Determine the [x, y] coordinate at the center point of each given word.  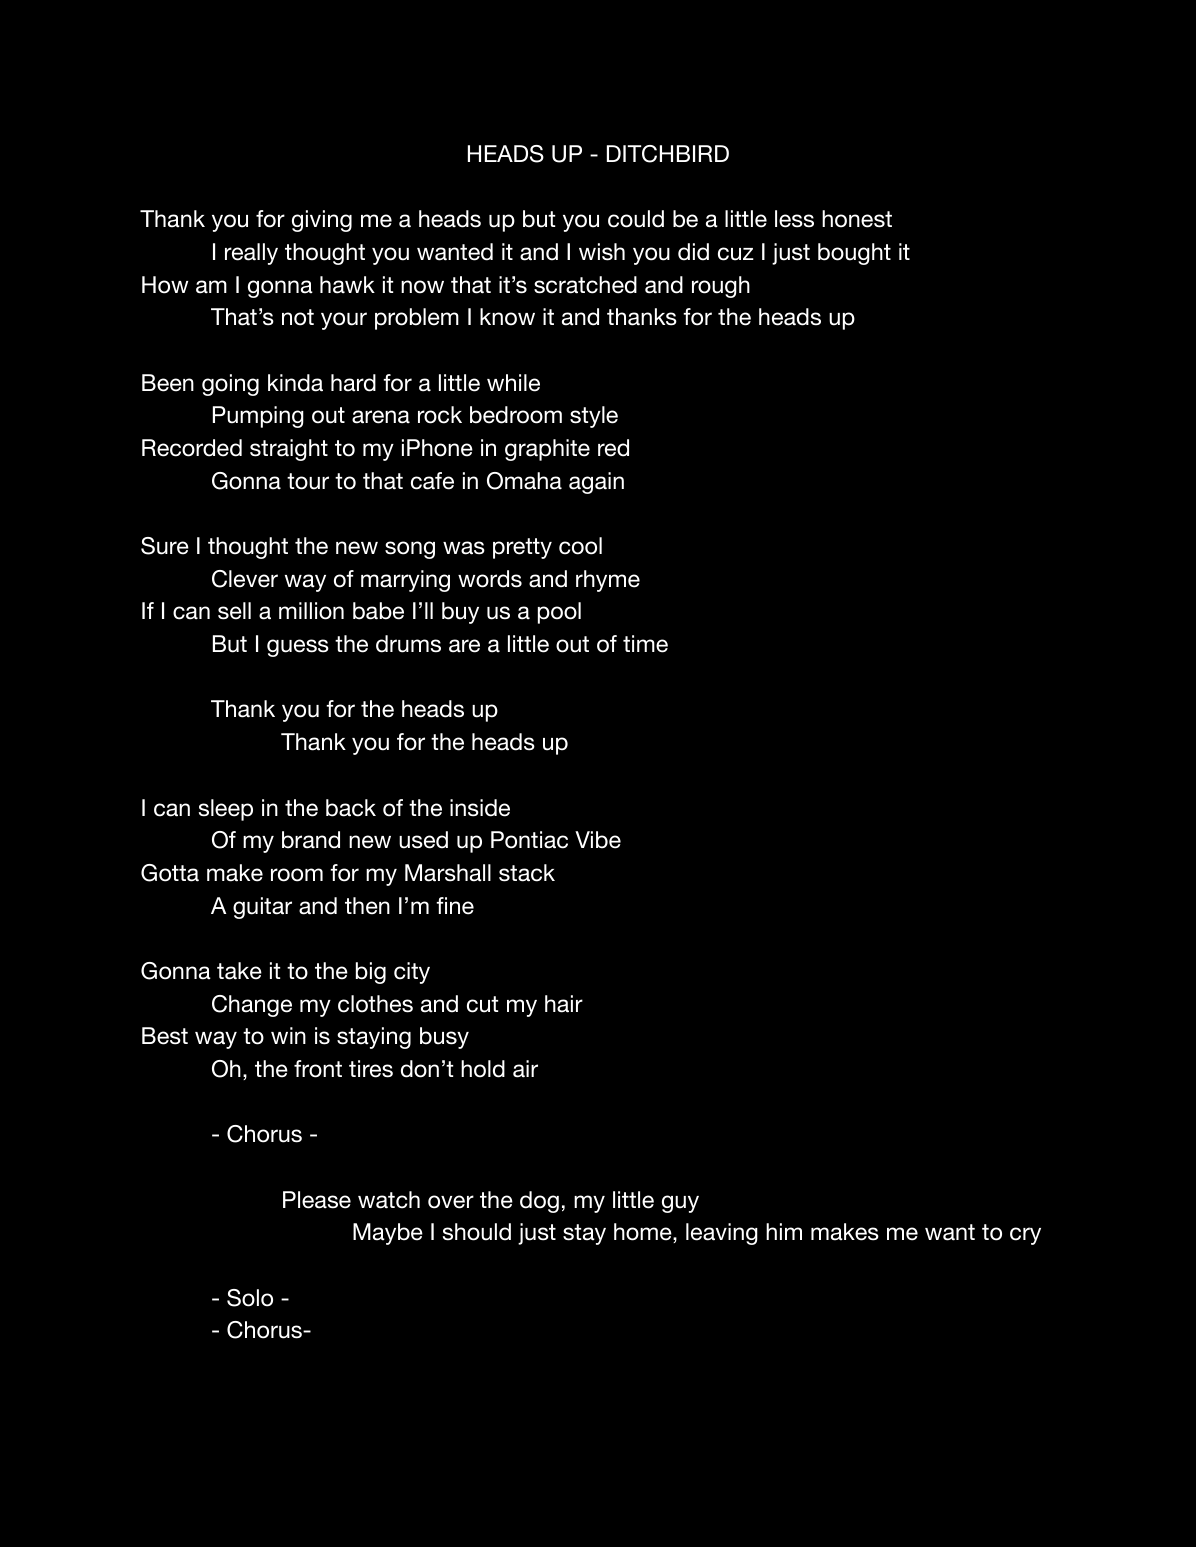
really [251, 254]
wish [602, 252]
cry [1025, 1236]
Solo [250, 1298]
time [645, 644]
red [613, 448]
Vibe [598, 840]
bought [854, 254]
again [596, 483]
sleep [226, 810]
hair [564, 1004]
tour [308, 481]
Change [252, 1006]
